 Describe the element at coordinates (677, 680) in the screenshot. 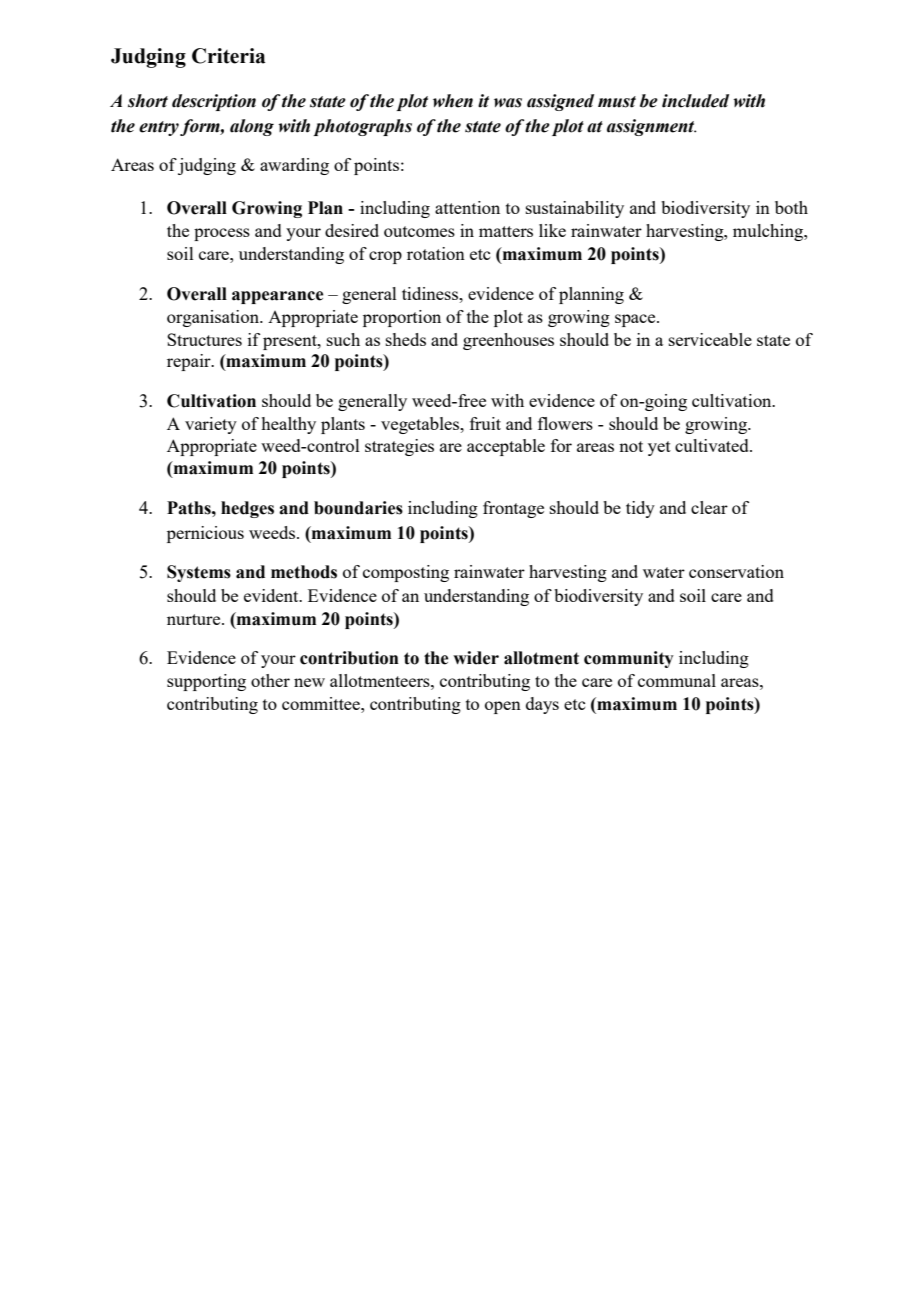

I see `communal` at that location.
